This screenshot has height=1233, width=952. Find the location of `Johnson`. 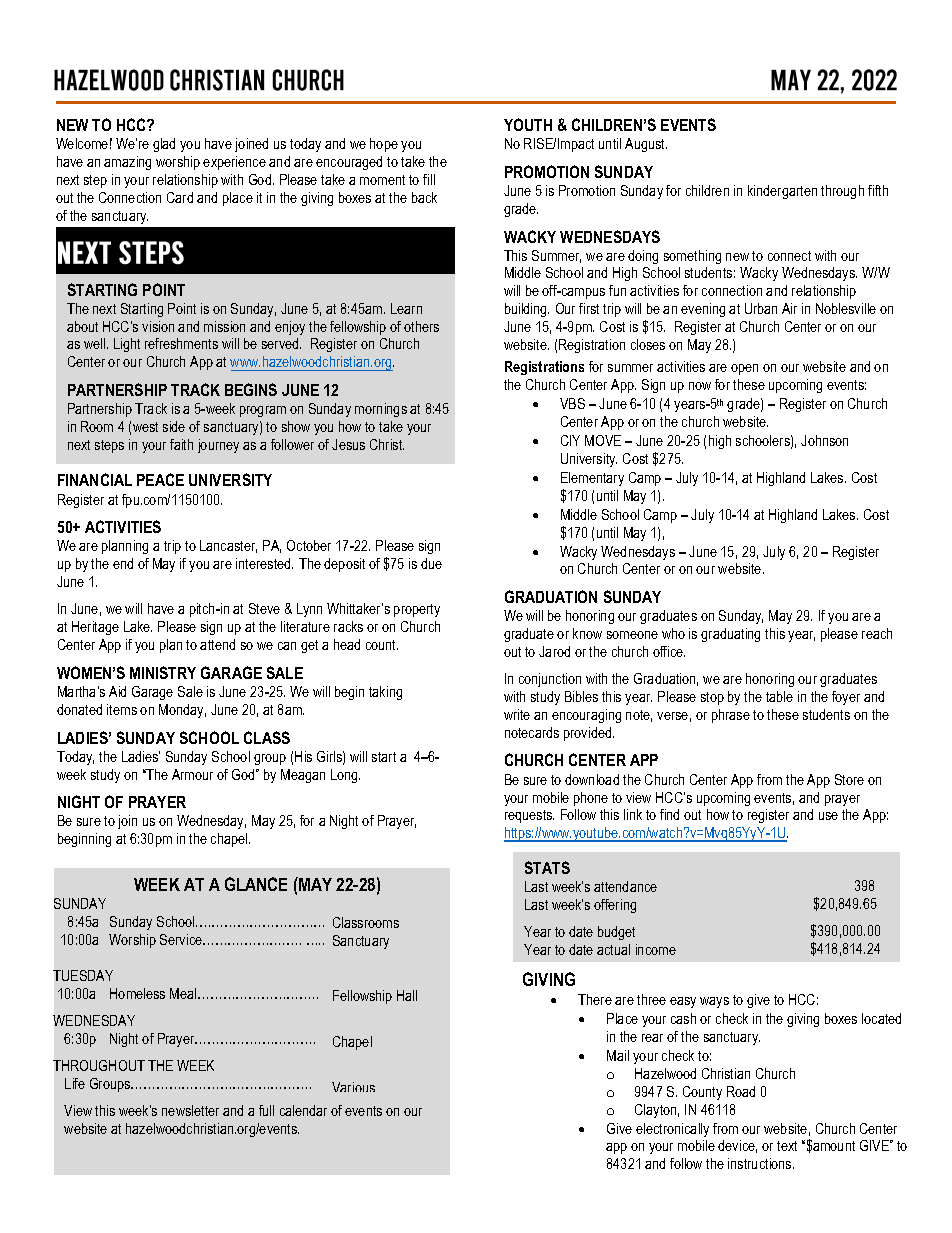

Johnson is located at coordinates (824, 440).
